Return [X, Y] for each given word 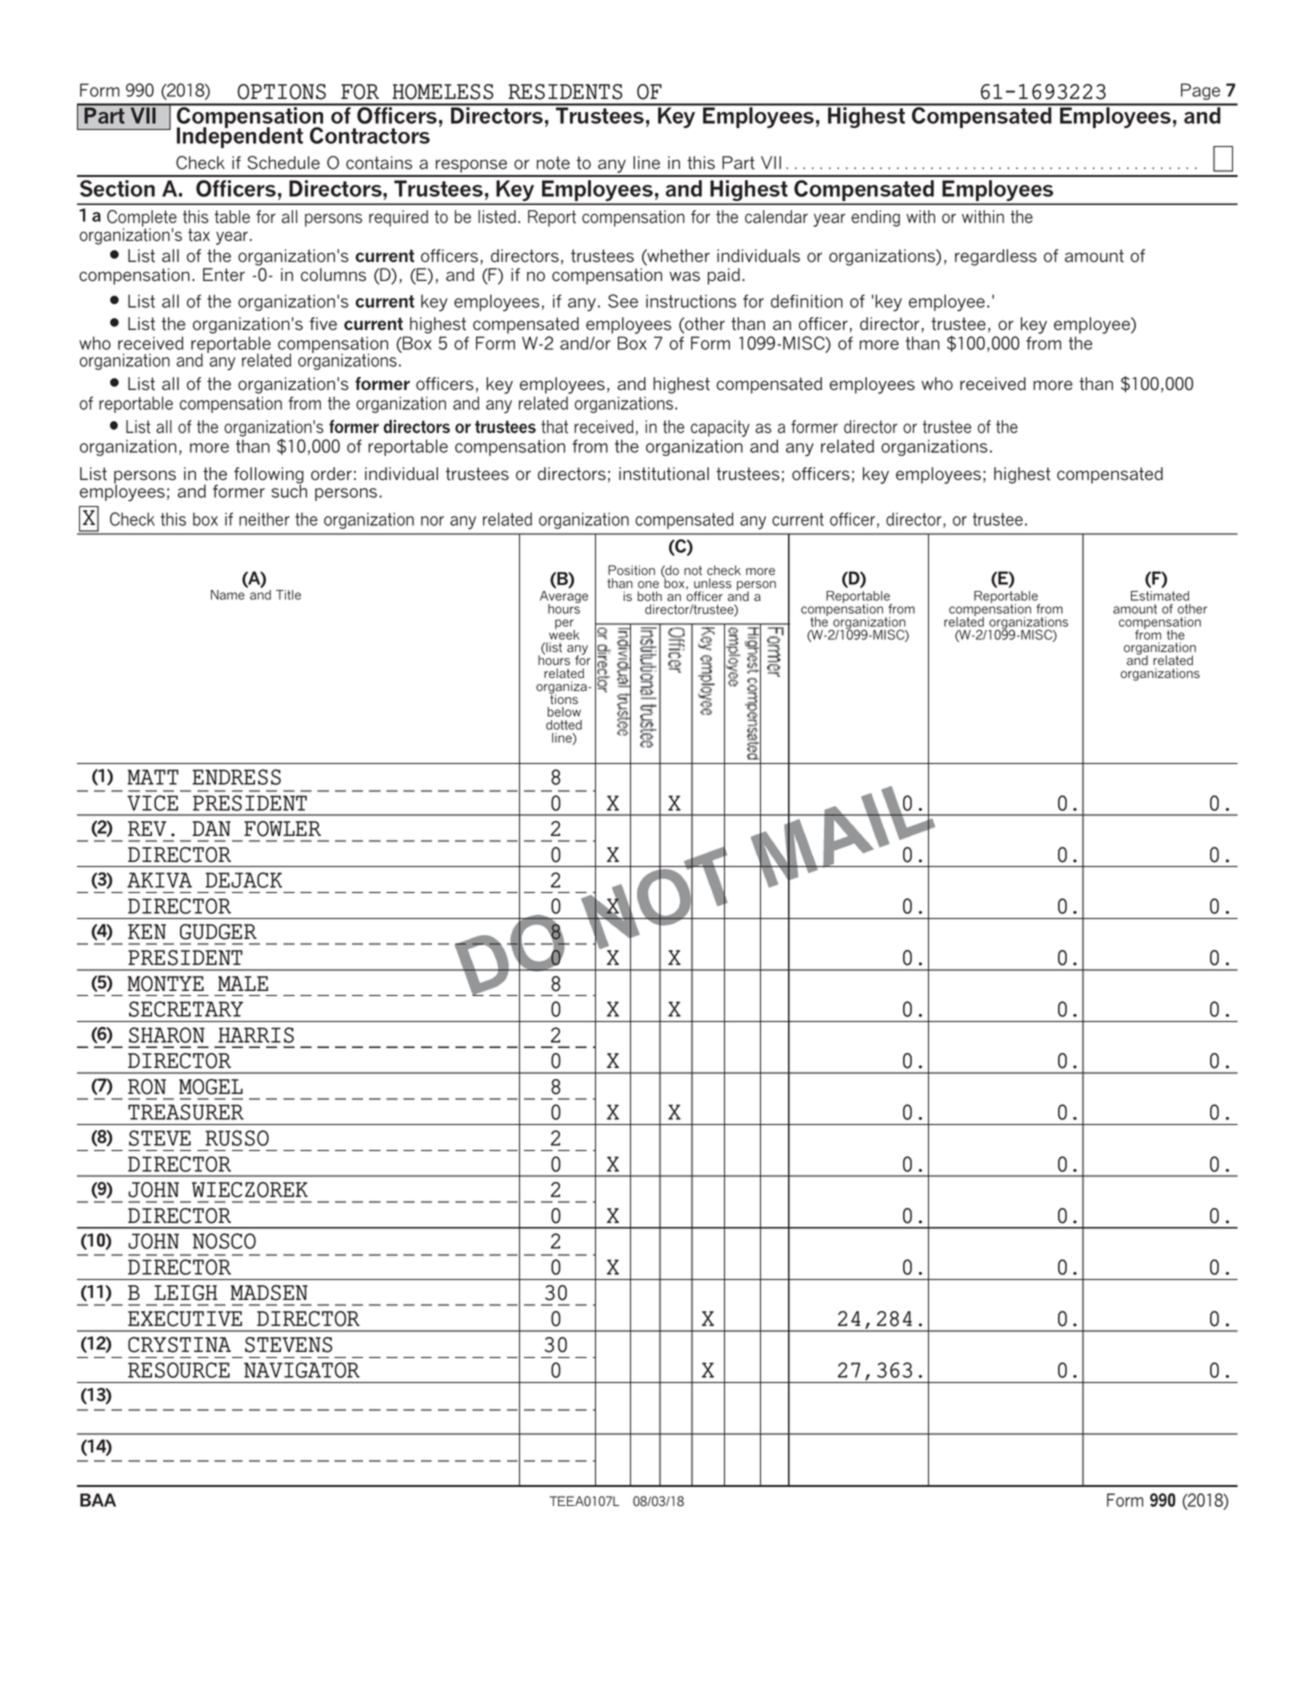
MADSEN [269, 1293]
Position [631, 570]
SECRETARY [186, 1009]
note [553, 163]
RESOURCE [179, 1370]
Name [228, 595]
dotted [564, 725]
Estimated [1160, 596]
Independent [240, 136]
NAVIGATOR [302, 1370]
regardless [996, 257]
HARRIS [256, 1035]
